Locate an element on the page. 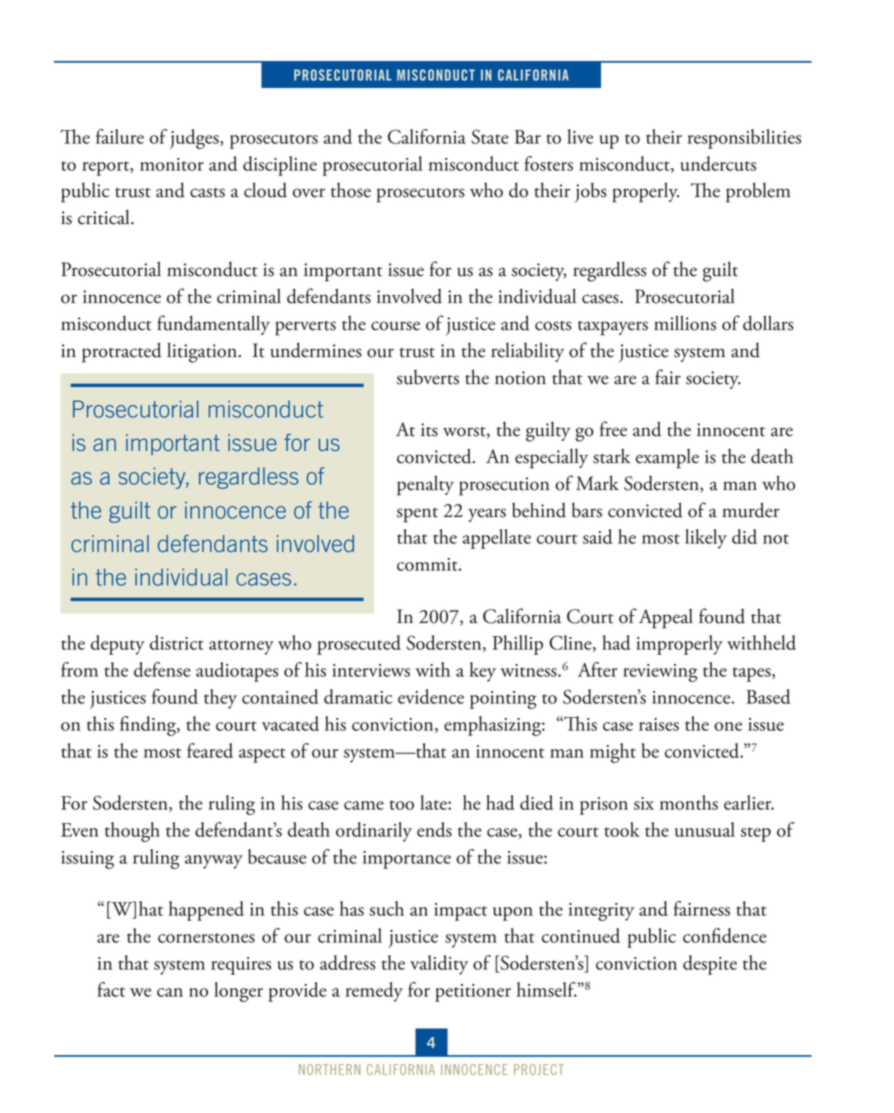 The width and height of the document is (894, 1113). monitor is located at coordinates (172, 164).
